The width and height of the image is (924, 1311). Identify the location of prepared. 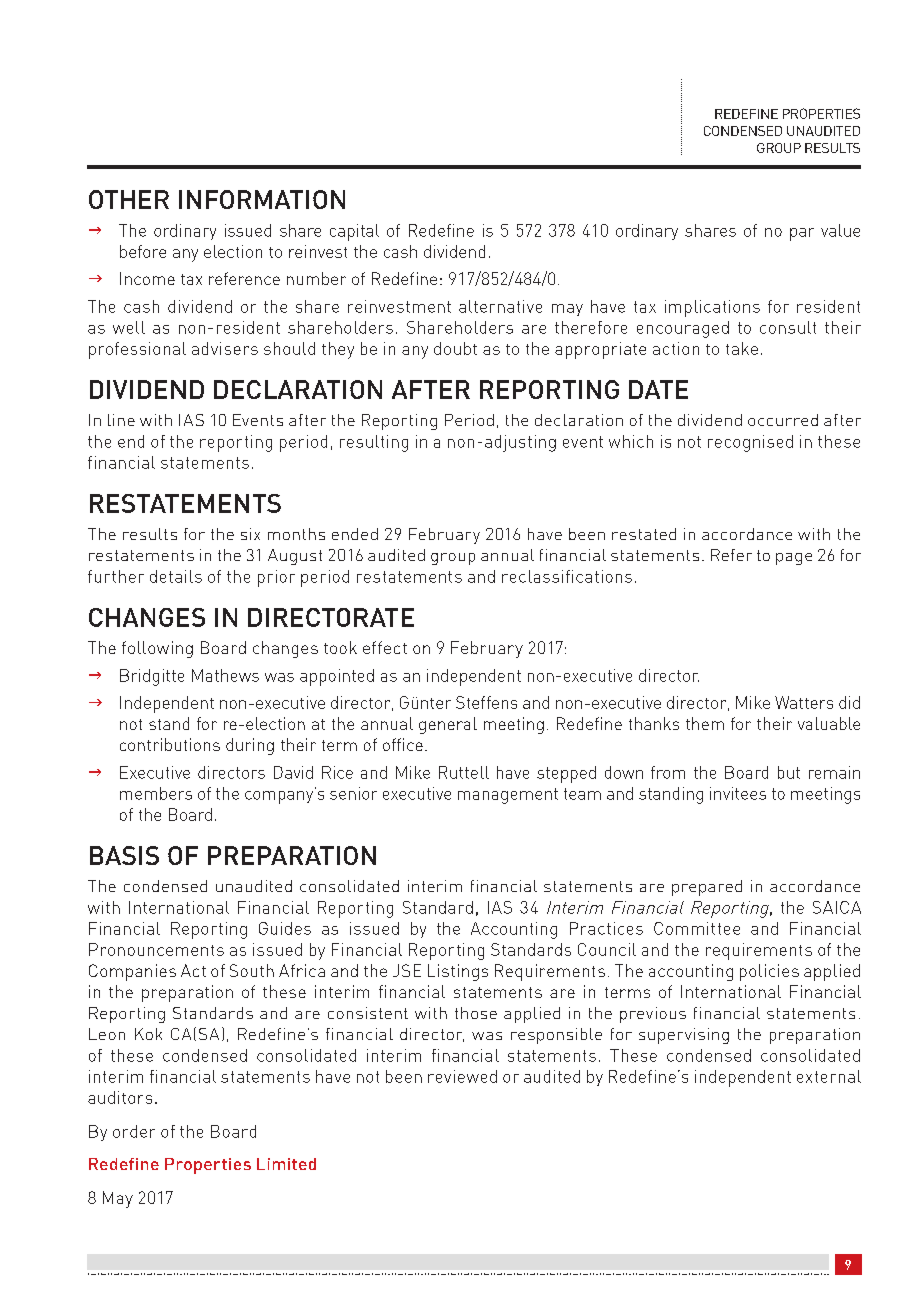
(707, 888).
